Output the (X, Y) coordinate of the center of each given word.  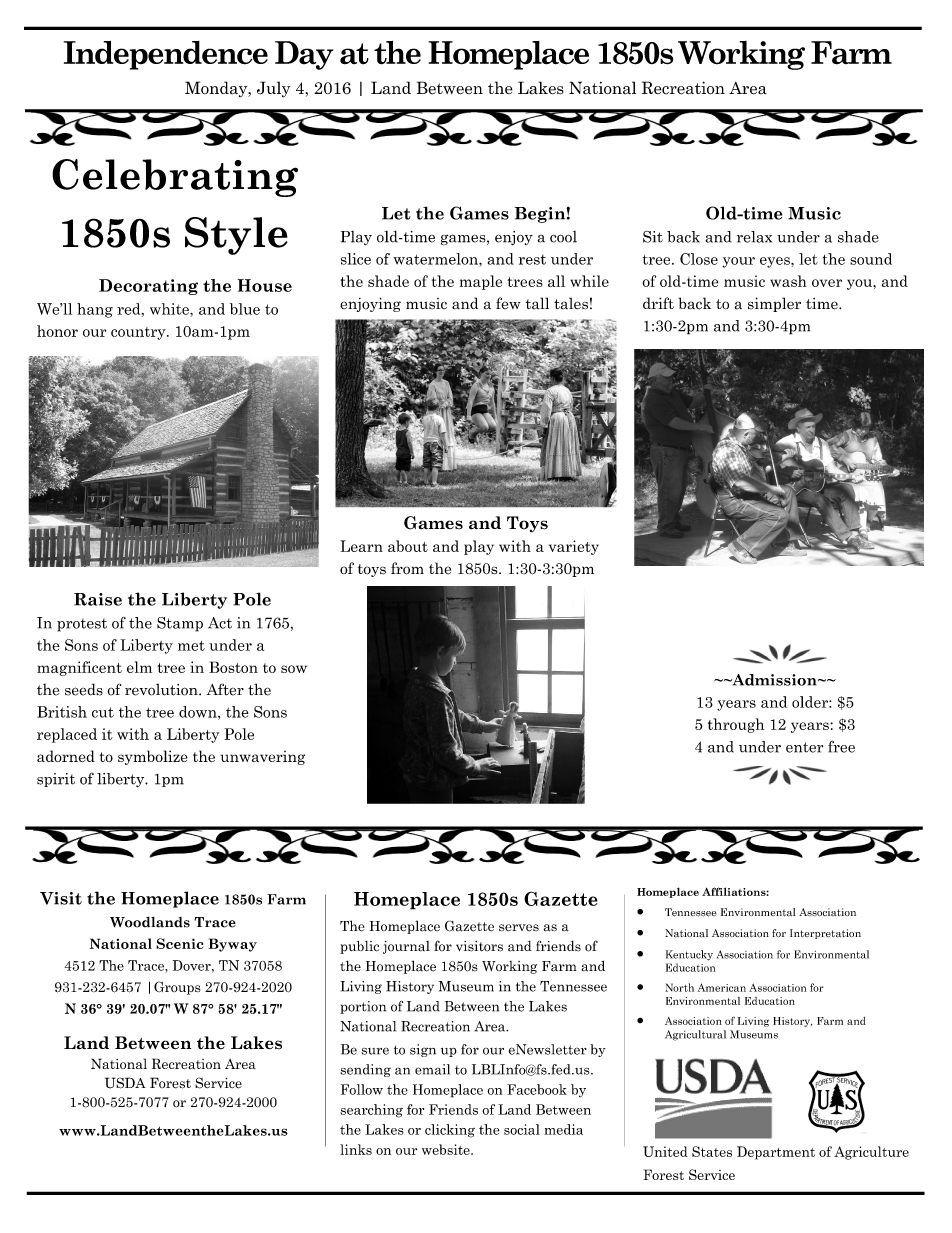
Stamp (180, 624)
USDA (125, 1083)
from (407, 568)
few (508, 303)
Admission (774, 680)
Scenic (179, 943)
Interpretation (825, 934)
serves (519, 928)
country (139, 333)
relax (754, 237)
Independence (166, 55)
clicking (450, 1131)
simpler (774, 304)
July (273, 89)
